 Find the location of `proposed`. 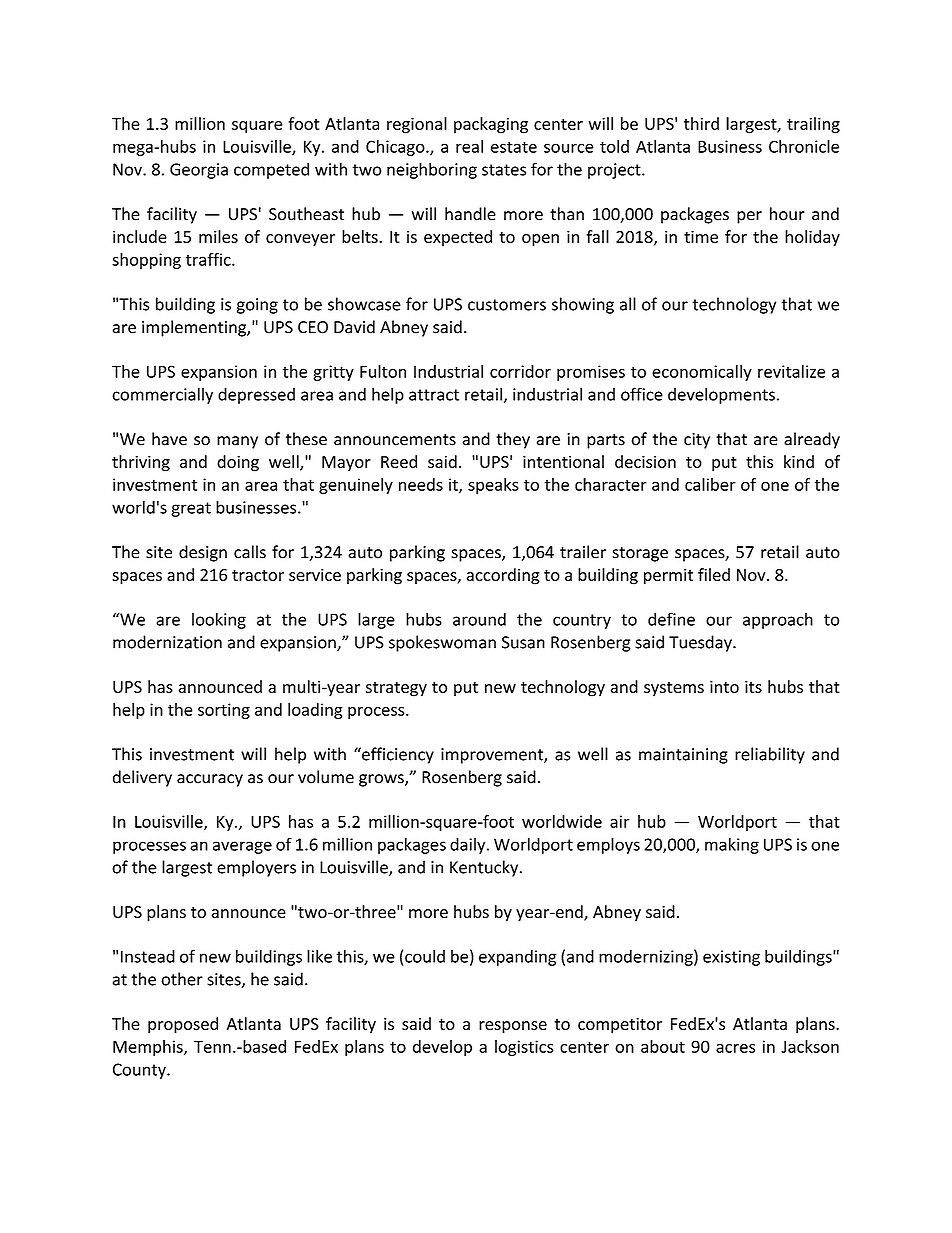

proposed is located at coordinates (183, 1025).
